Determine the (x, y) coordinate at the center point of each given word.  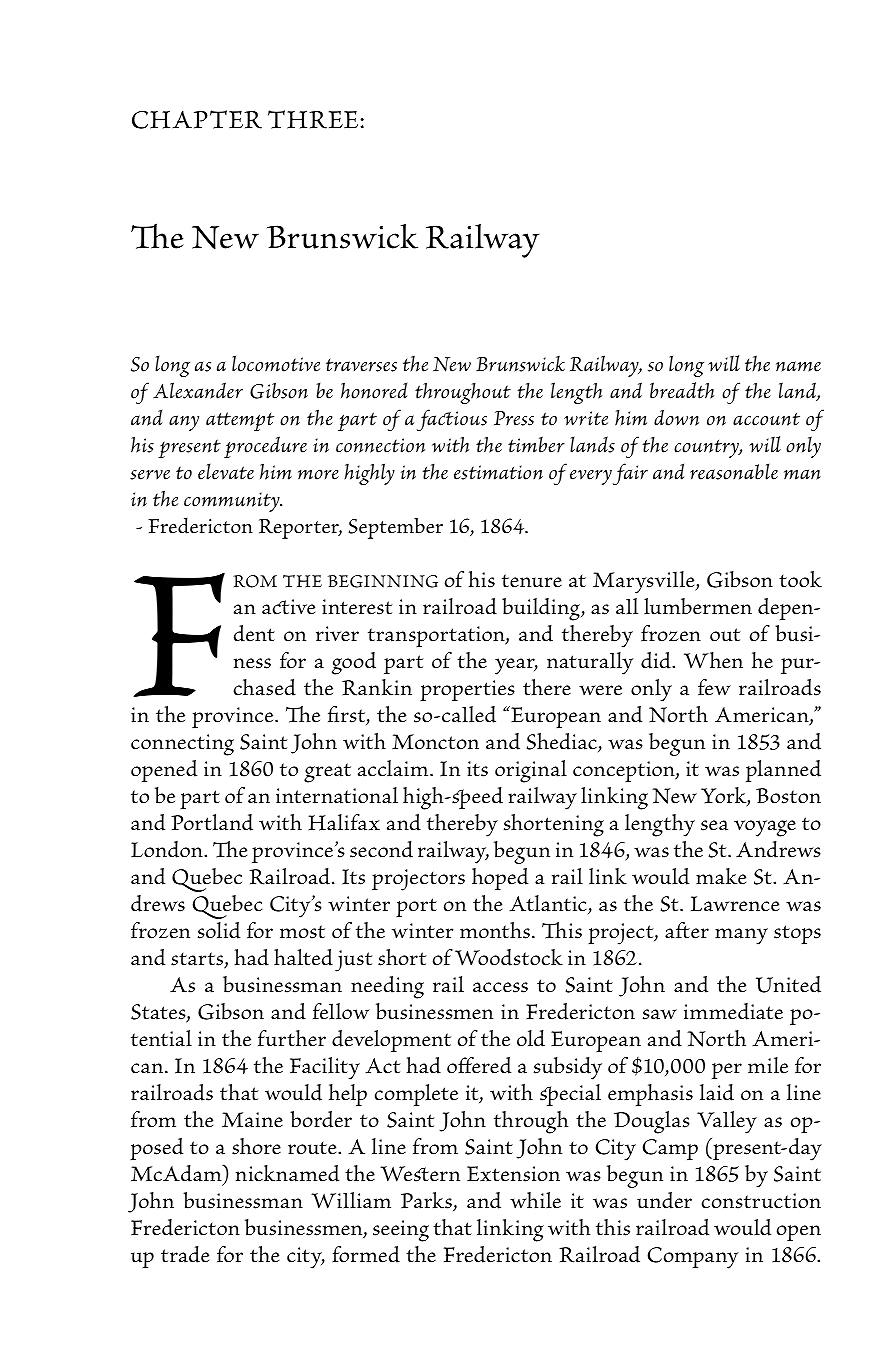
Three (314, 119)
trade (185, 1254)
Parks (427, 1201)
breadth (682, 390)
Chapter (197, 119)
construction (761, 1201)
